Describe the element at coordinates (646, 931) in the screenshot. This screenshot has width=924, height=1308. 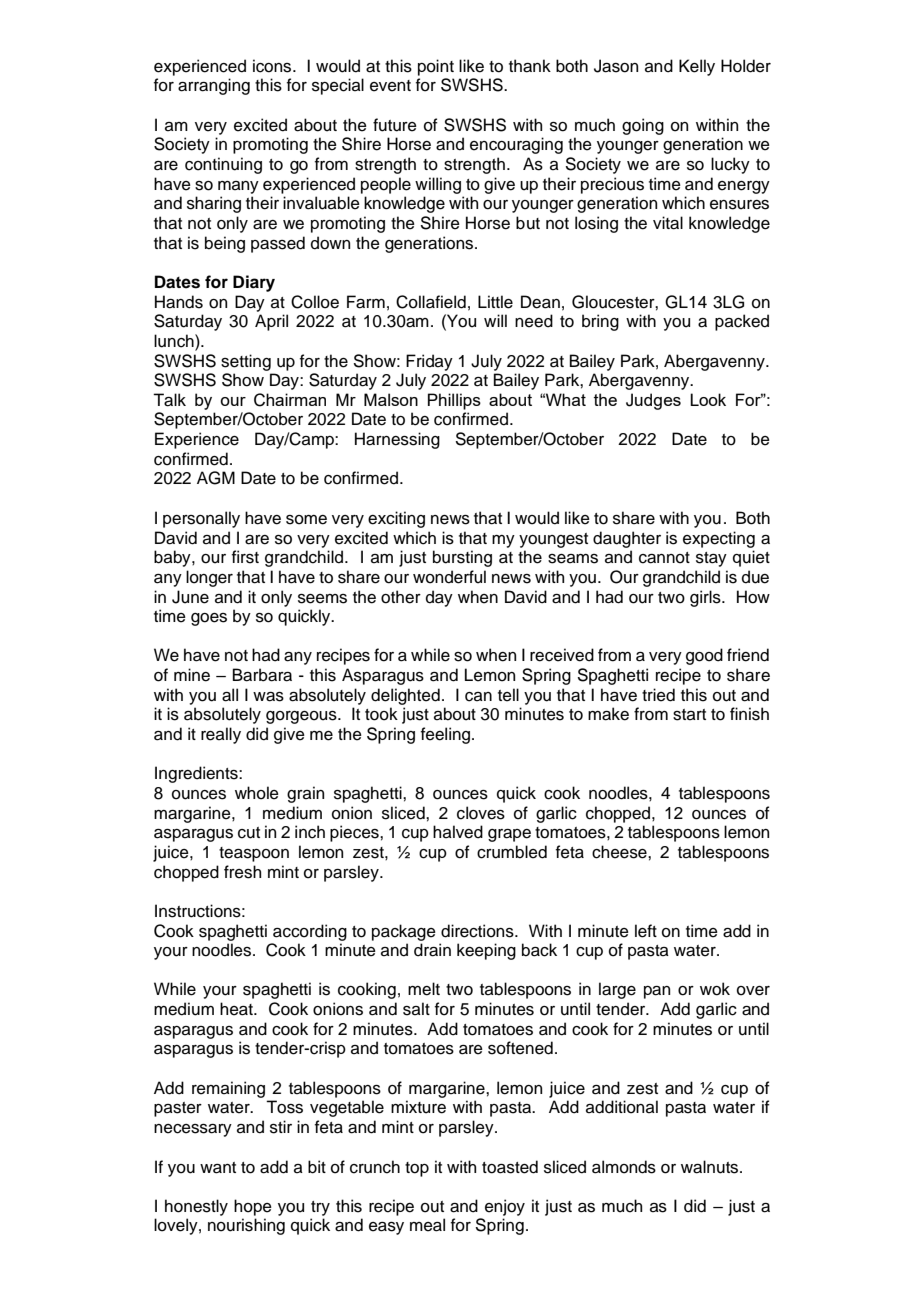
I see `left` at that location.
